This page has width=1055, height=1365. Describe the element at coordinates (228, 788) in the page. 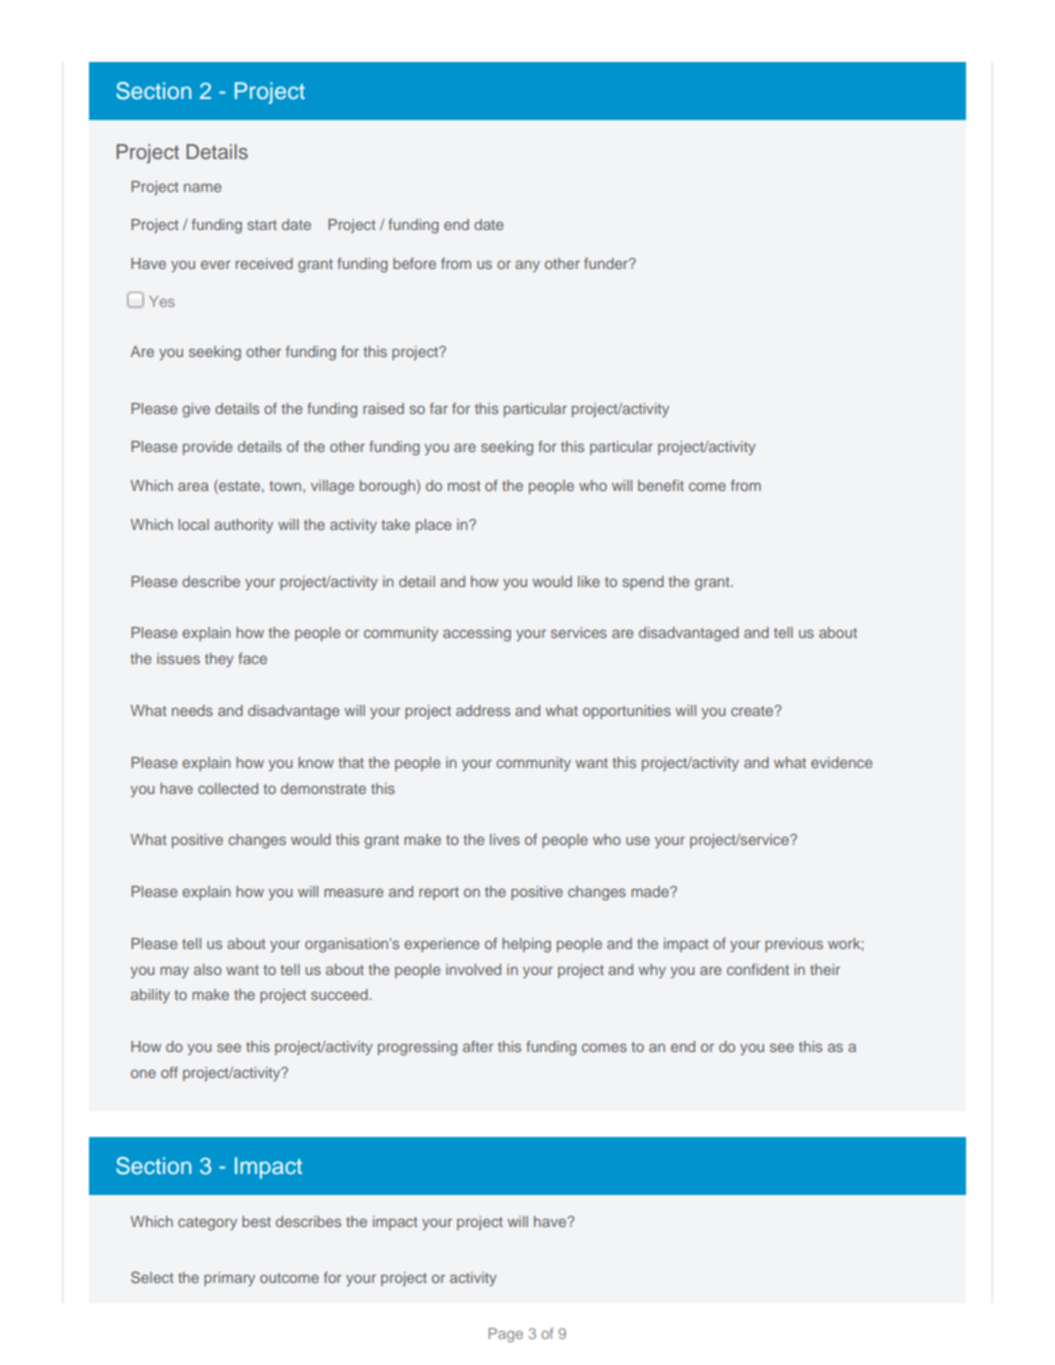

I see `collected` at that location.
